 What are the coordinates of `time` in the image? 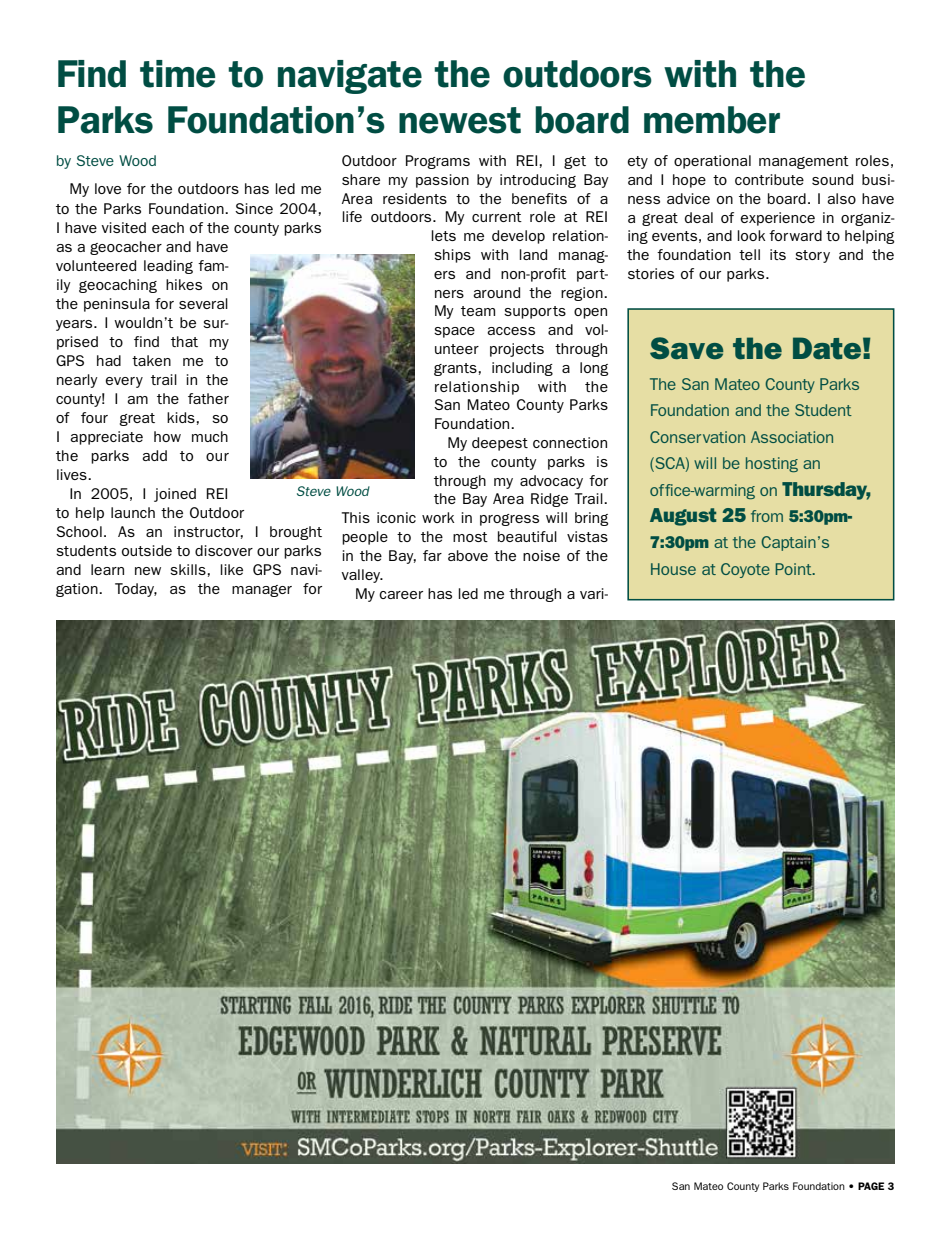 It's located at (178, 74).
